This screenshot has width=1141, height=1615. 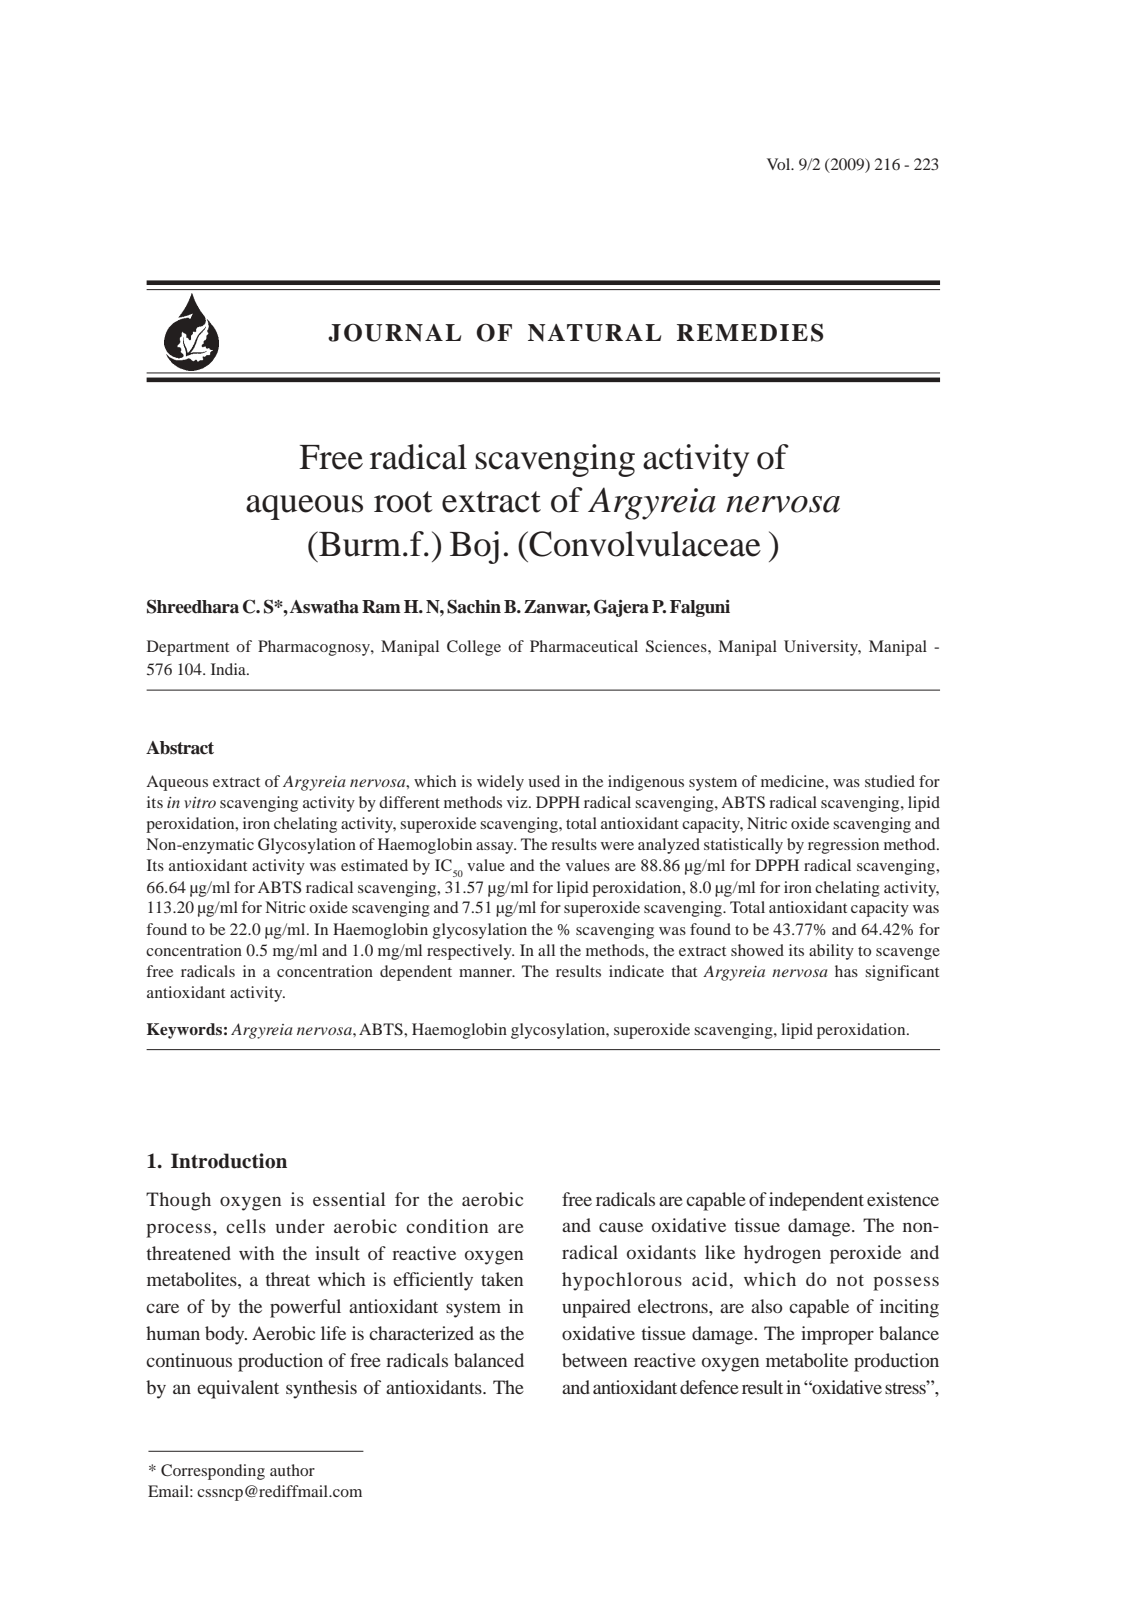 What do you see at coordinates (750, 332) in the screenshot?
I see `REMEDIES` at bounding box center [750, 332].
